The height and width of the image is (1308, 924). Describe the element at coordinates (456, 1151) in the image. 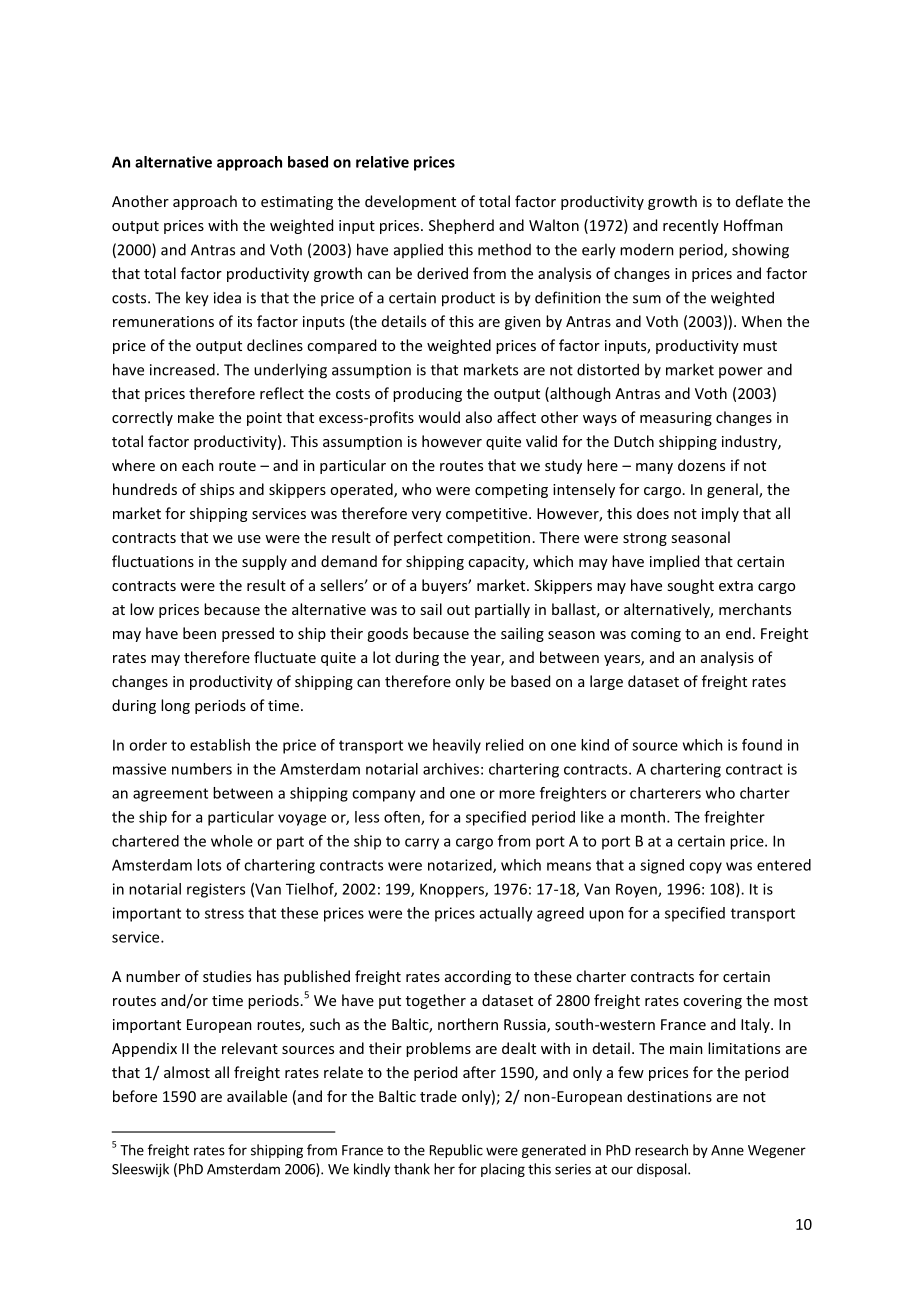

I see `Republic` at that location.
